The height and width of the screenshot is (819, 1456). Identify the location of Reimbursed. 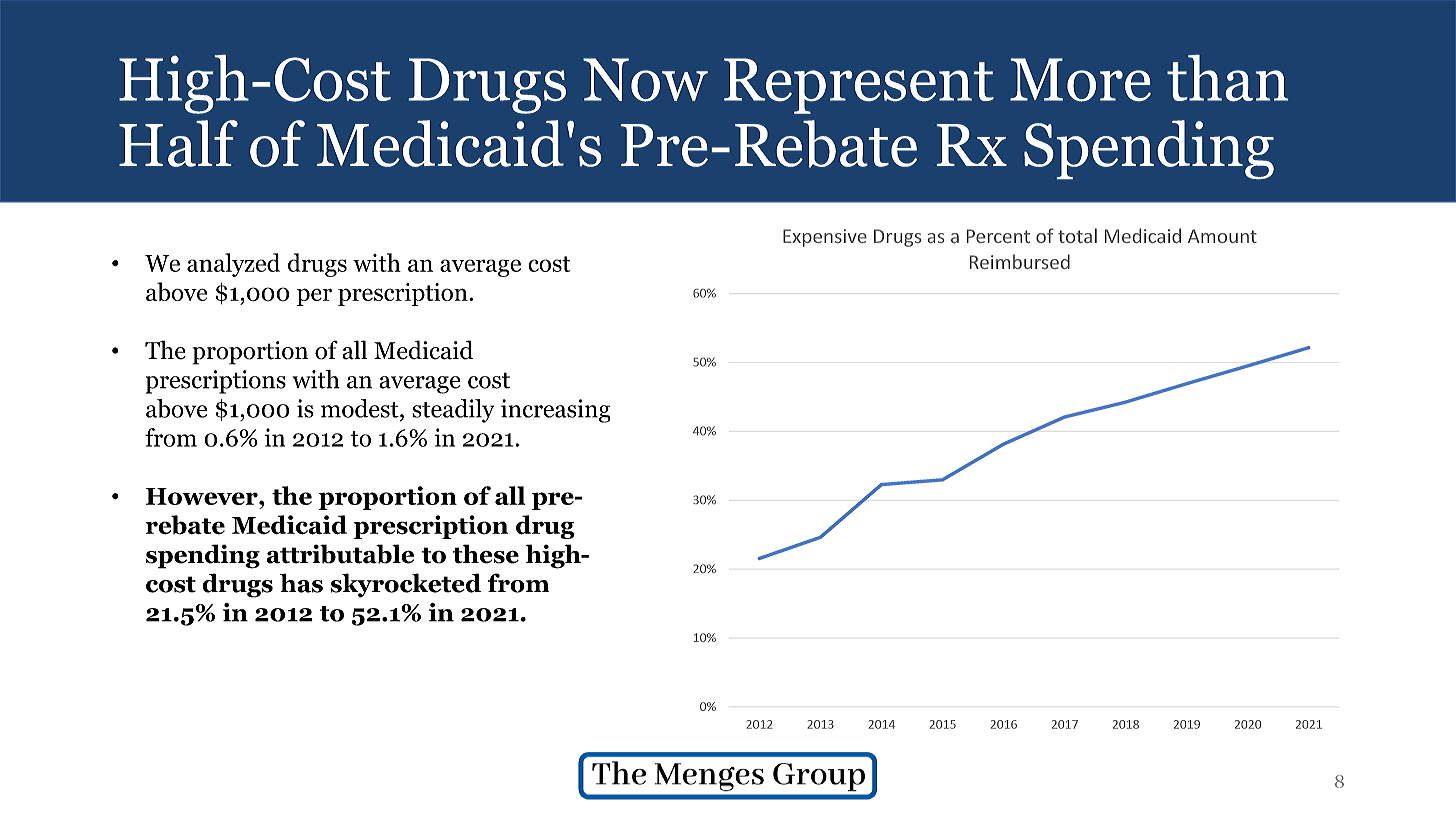
(1020, 261).
